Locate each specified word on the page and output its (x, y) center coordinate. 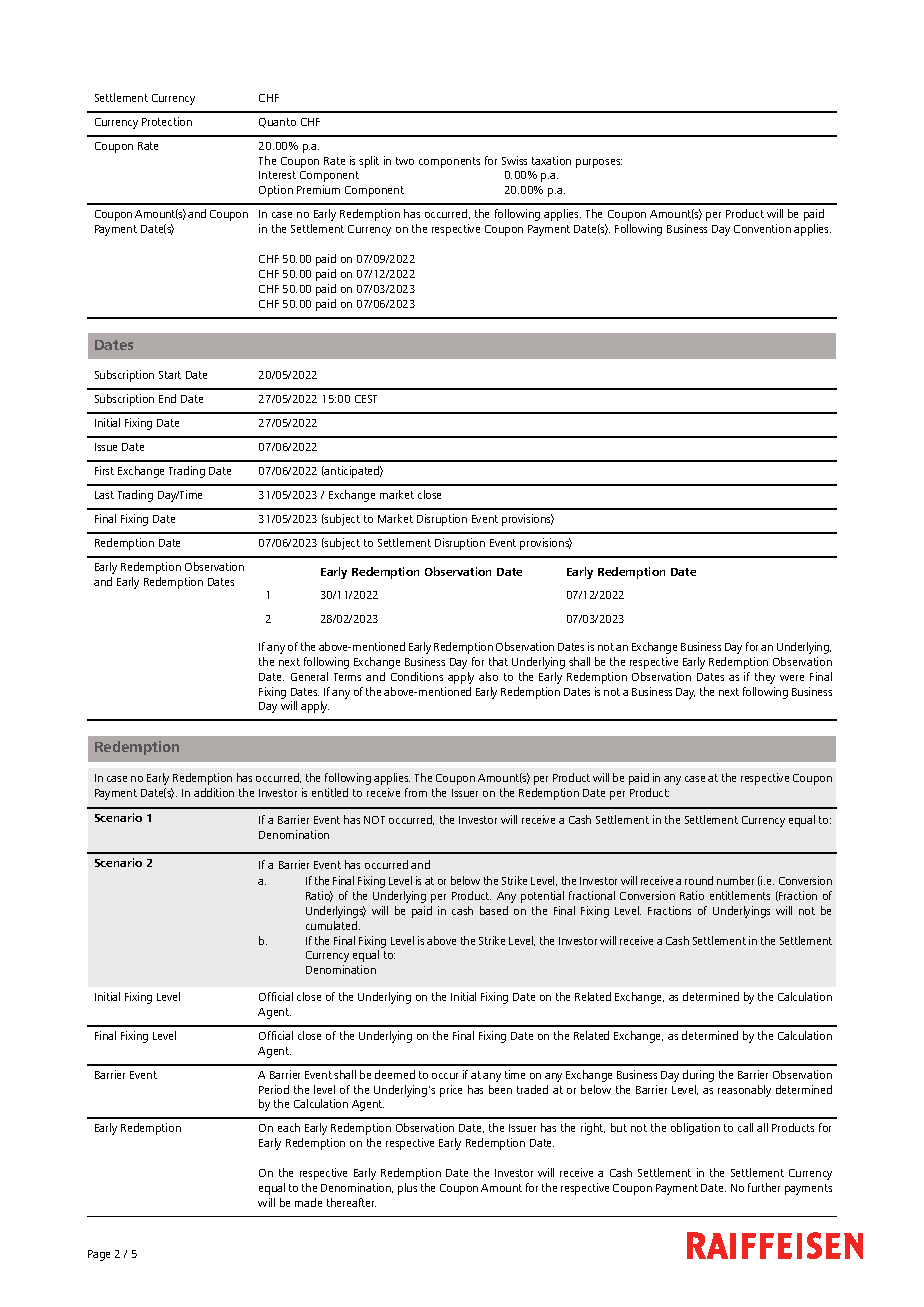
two (405, 161)
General (309, 676)
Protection (167, 121)
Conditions (417, 676)
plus (407, 1189)
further (764, 1187)
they (765, 678)
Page (99, 1255)
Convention (762, 228)
